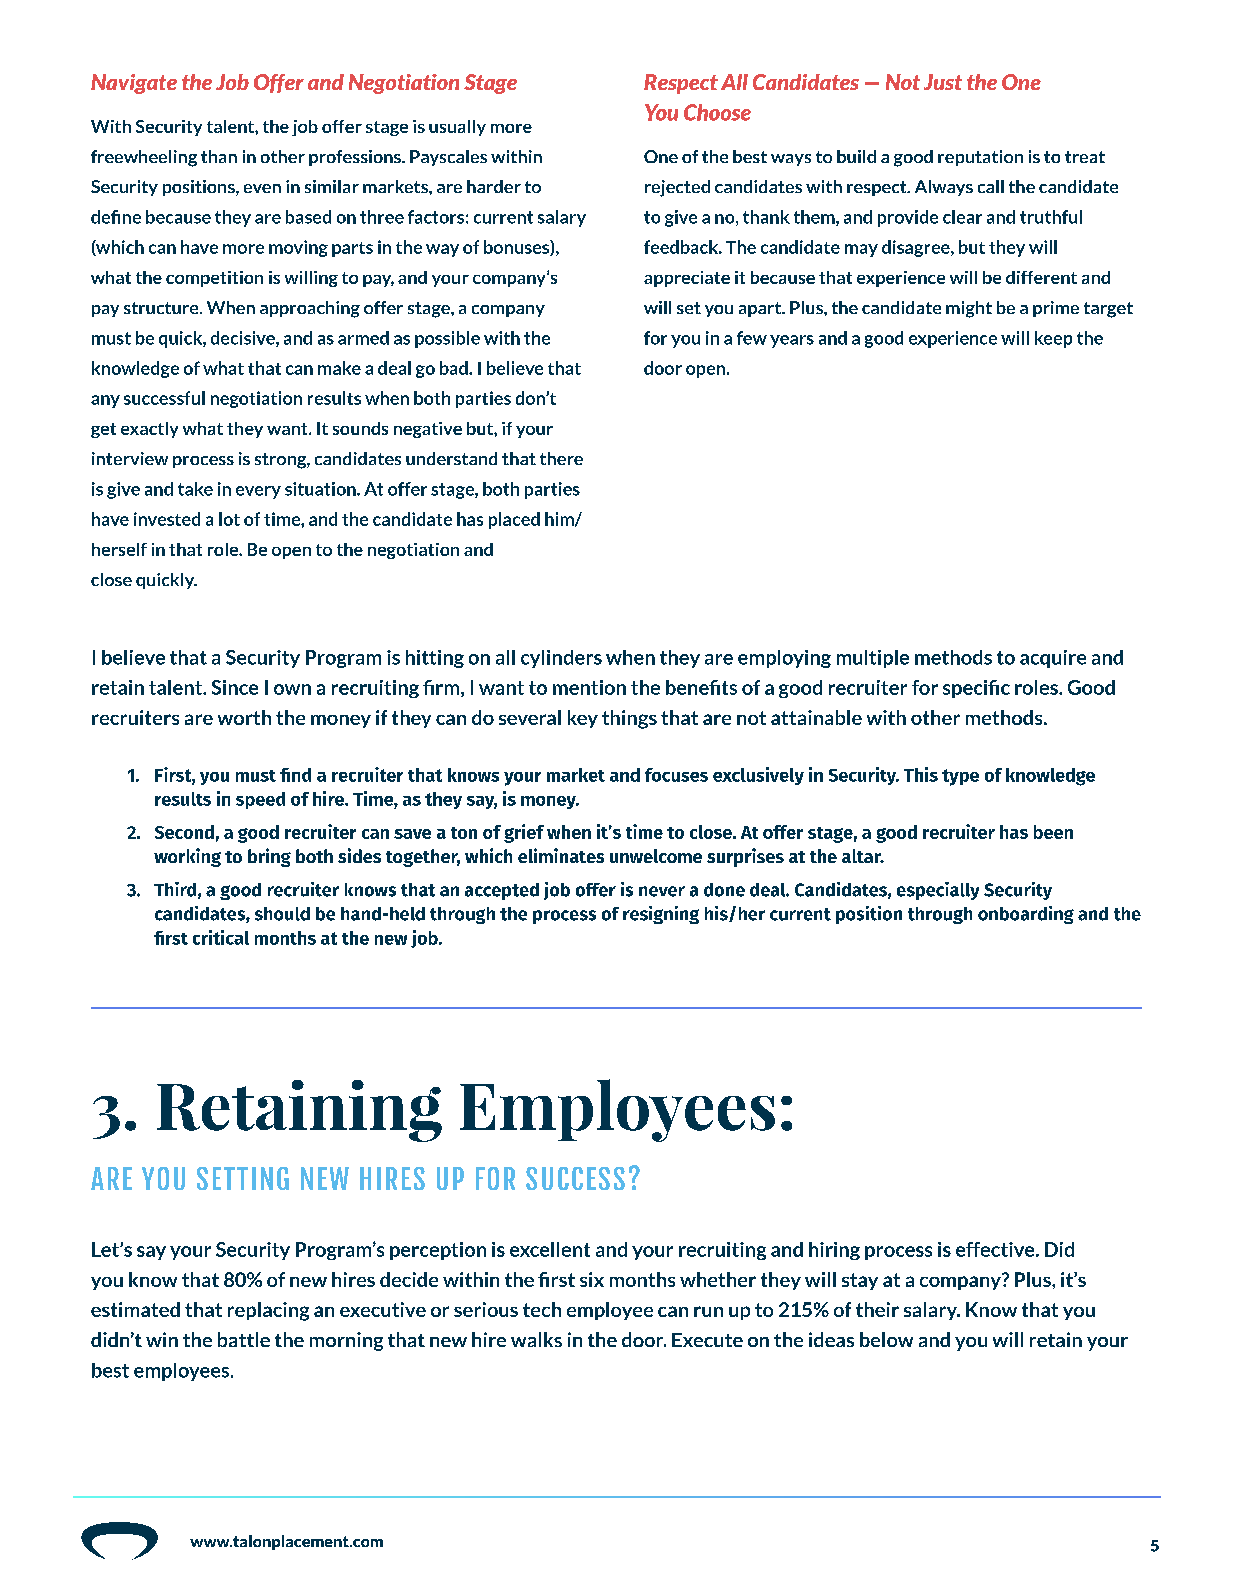 This document has height=1595, width=1233. Describe the element at coordinates (717, 112) in the document. I see `Choose` at that location.
